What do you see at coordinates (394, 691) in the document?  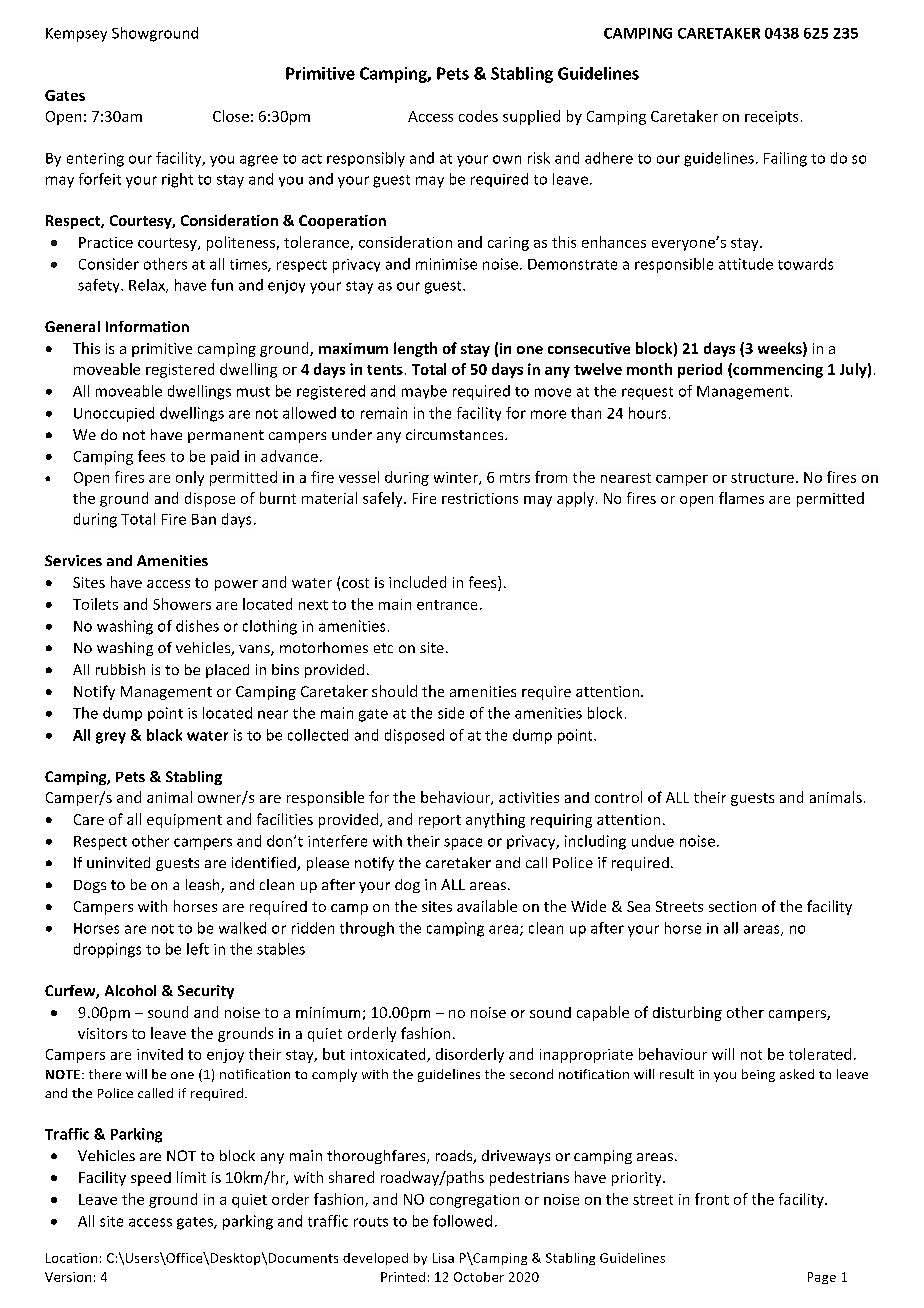 I see `should` at bounding box center [394, 691].
